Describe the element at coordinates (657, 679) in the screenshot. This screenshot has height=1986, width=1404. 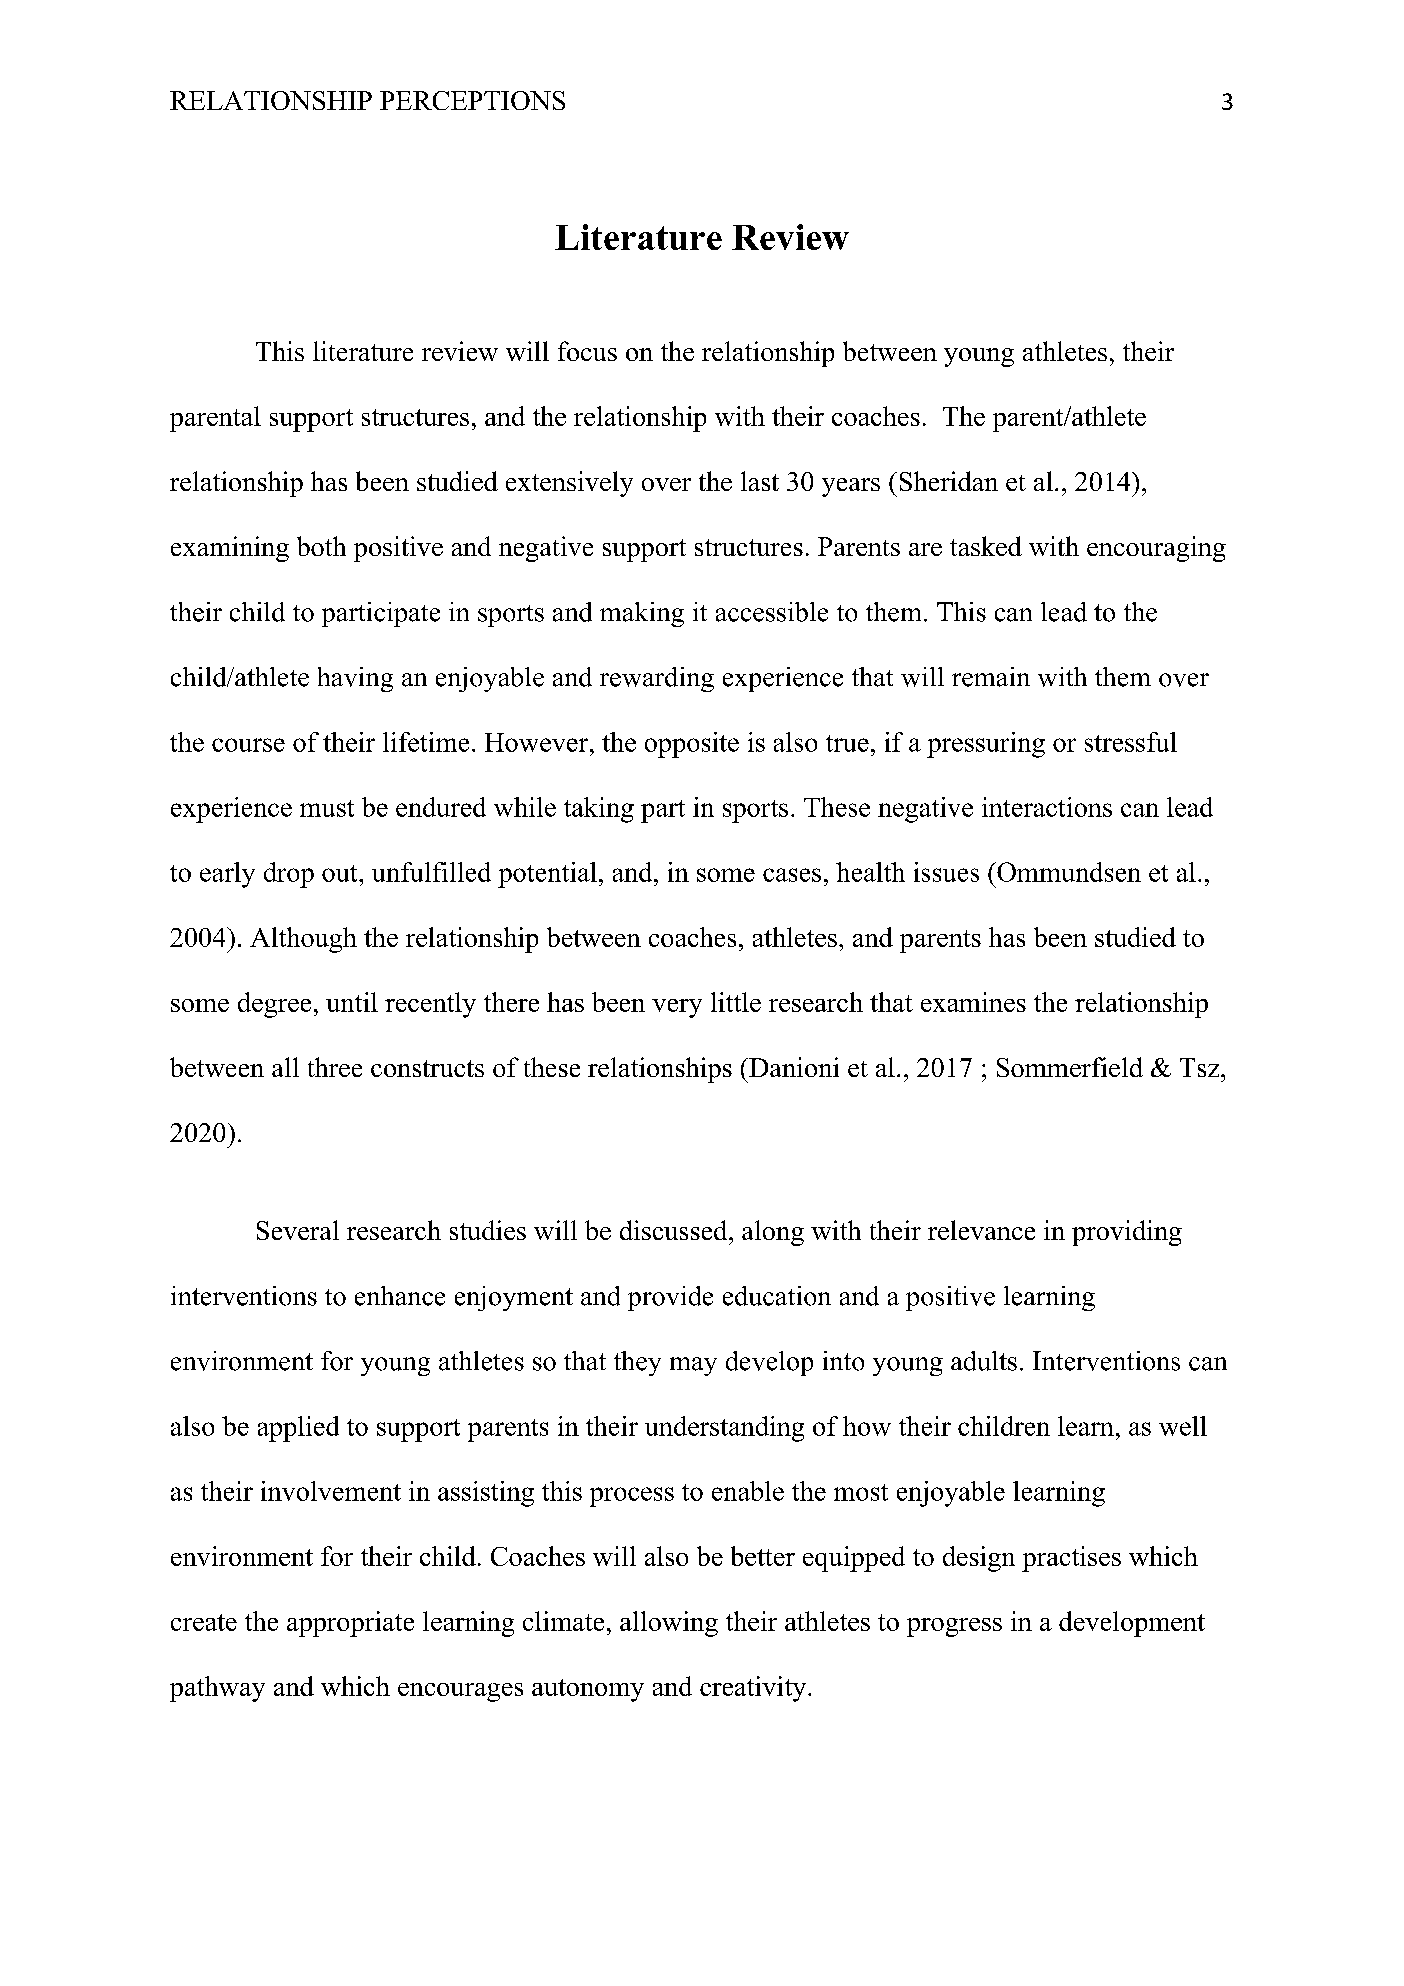
I see `rewarding` at that location.
